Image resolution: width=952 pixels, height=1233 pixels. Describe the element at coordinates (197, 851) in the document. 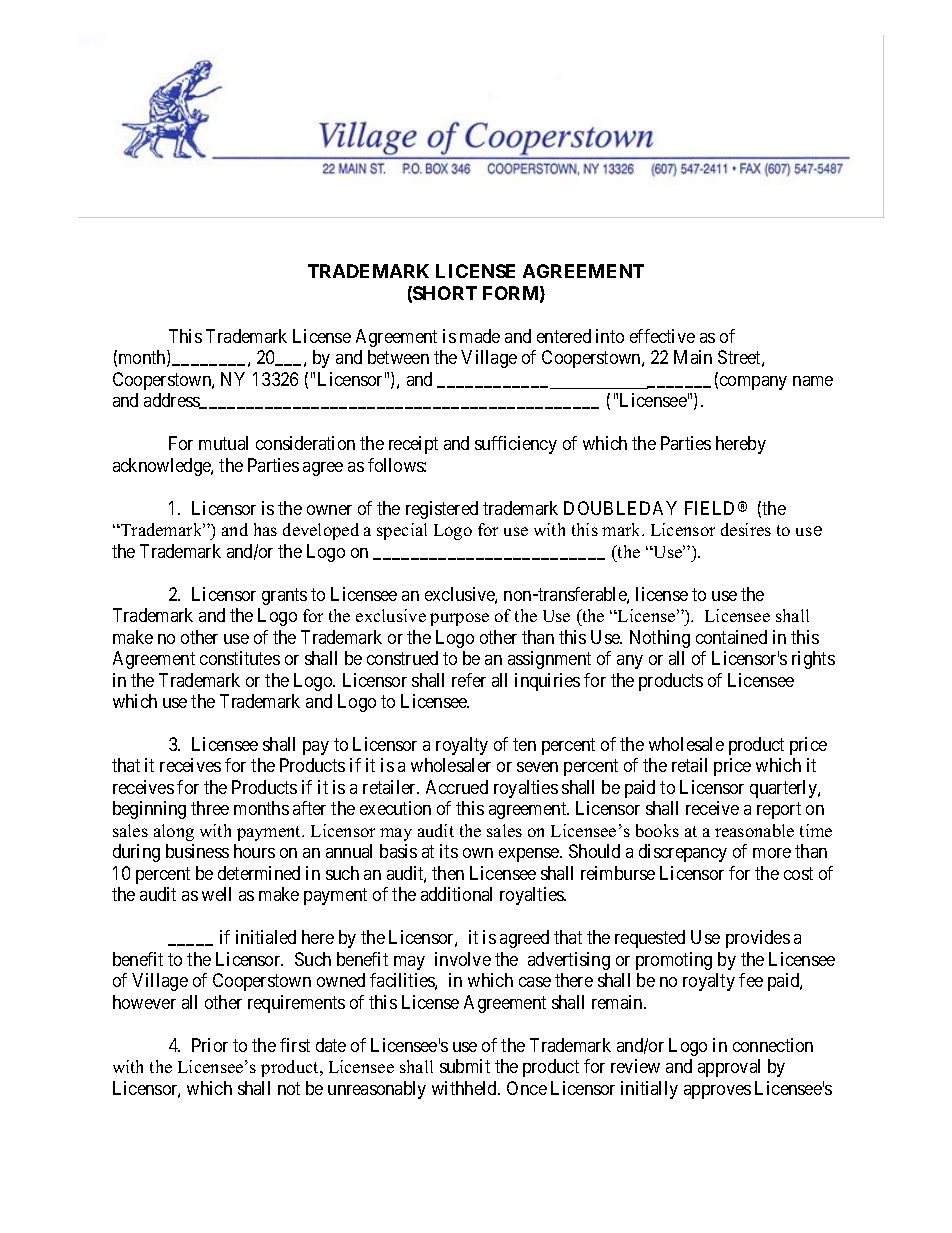

I see `business` at that location.
